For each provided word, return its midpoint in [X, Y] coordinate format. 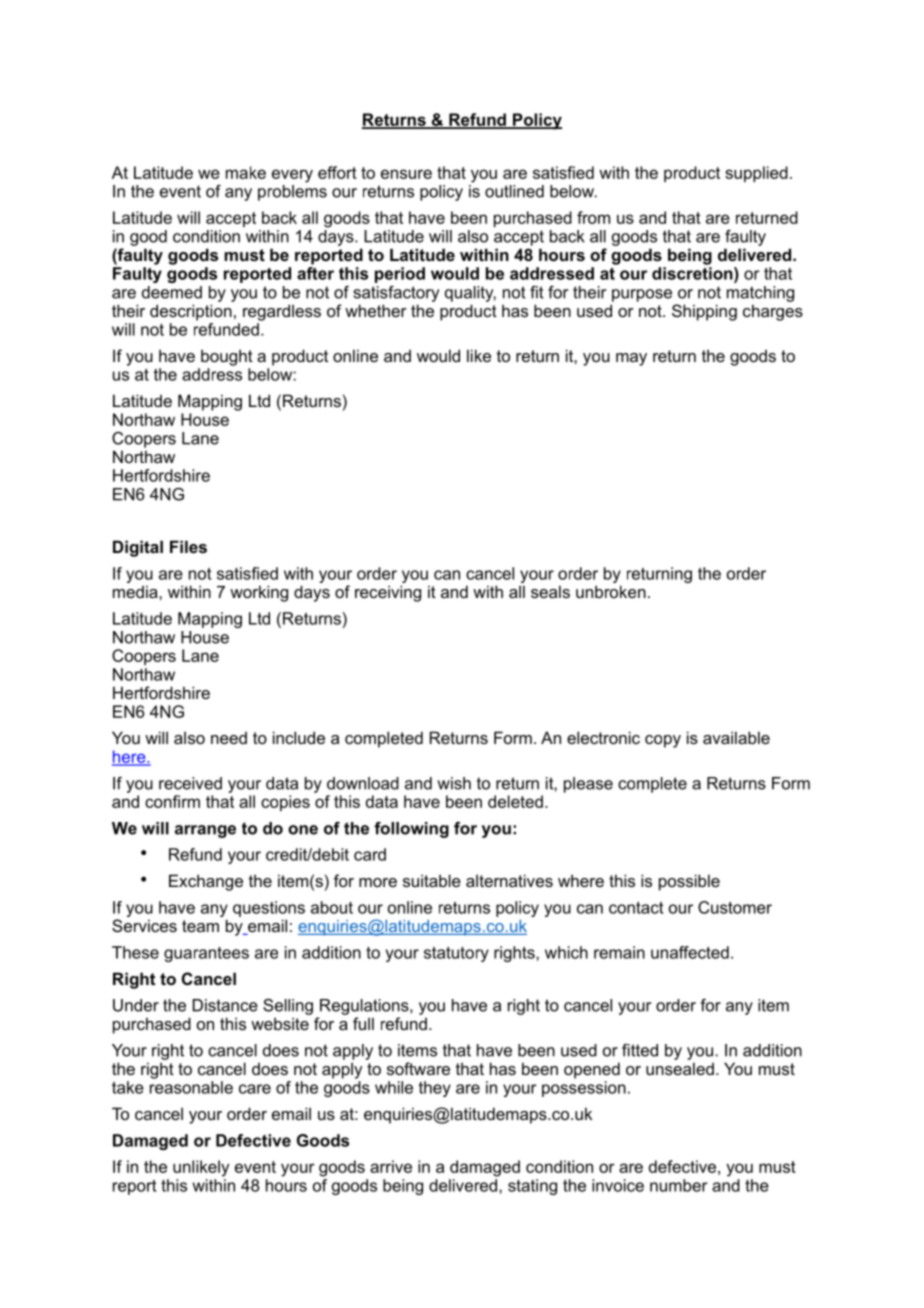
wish [454, 783]
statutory [456, 954]
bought [227, 357]
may [631, 359]
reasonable [191, 1087]
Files [188, 546]
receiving [388, 593]
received [190, 783]
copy [663, 741]
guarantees [206, 954]
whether [376, 310]
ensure [406, 174]
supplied [756, 174]
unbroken [611, 591]
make [246, 172]
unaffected [690, 952]
